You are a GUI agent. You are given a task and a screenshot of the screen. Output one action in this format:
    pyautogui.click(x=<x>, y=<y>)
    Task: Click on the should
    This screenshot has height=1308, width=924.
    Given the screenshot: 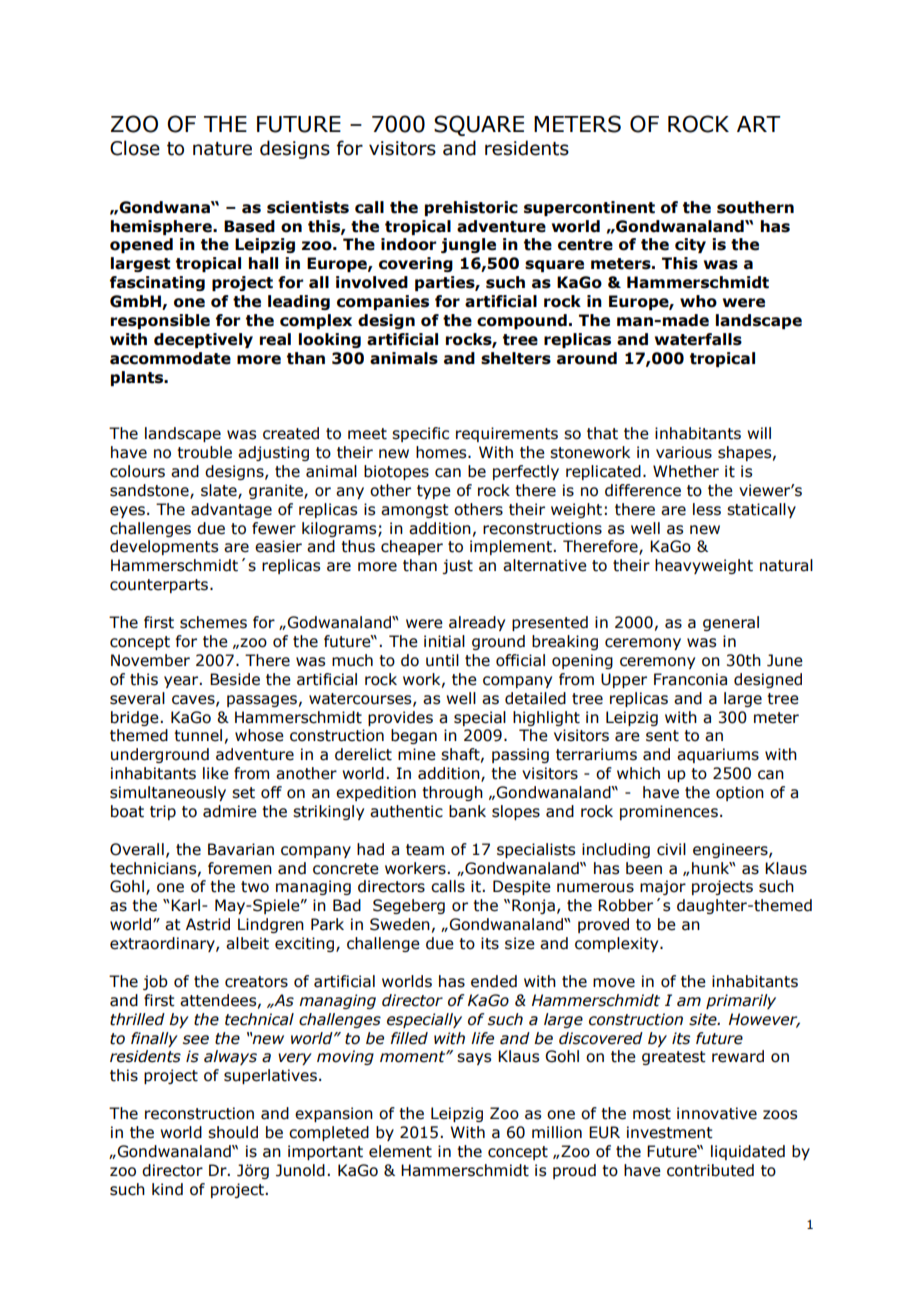 What is the action you would take?
    pyautogui.click(x=233, y=1132)
